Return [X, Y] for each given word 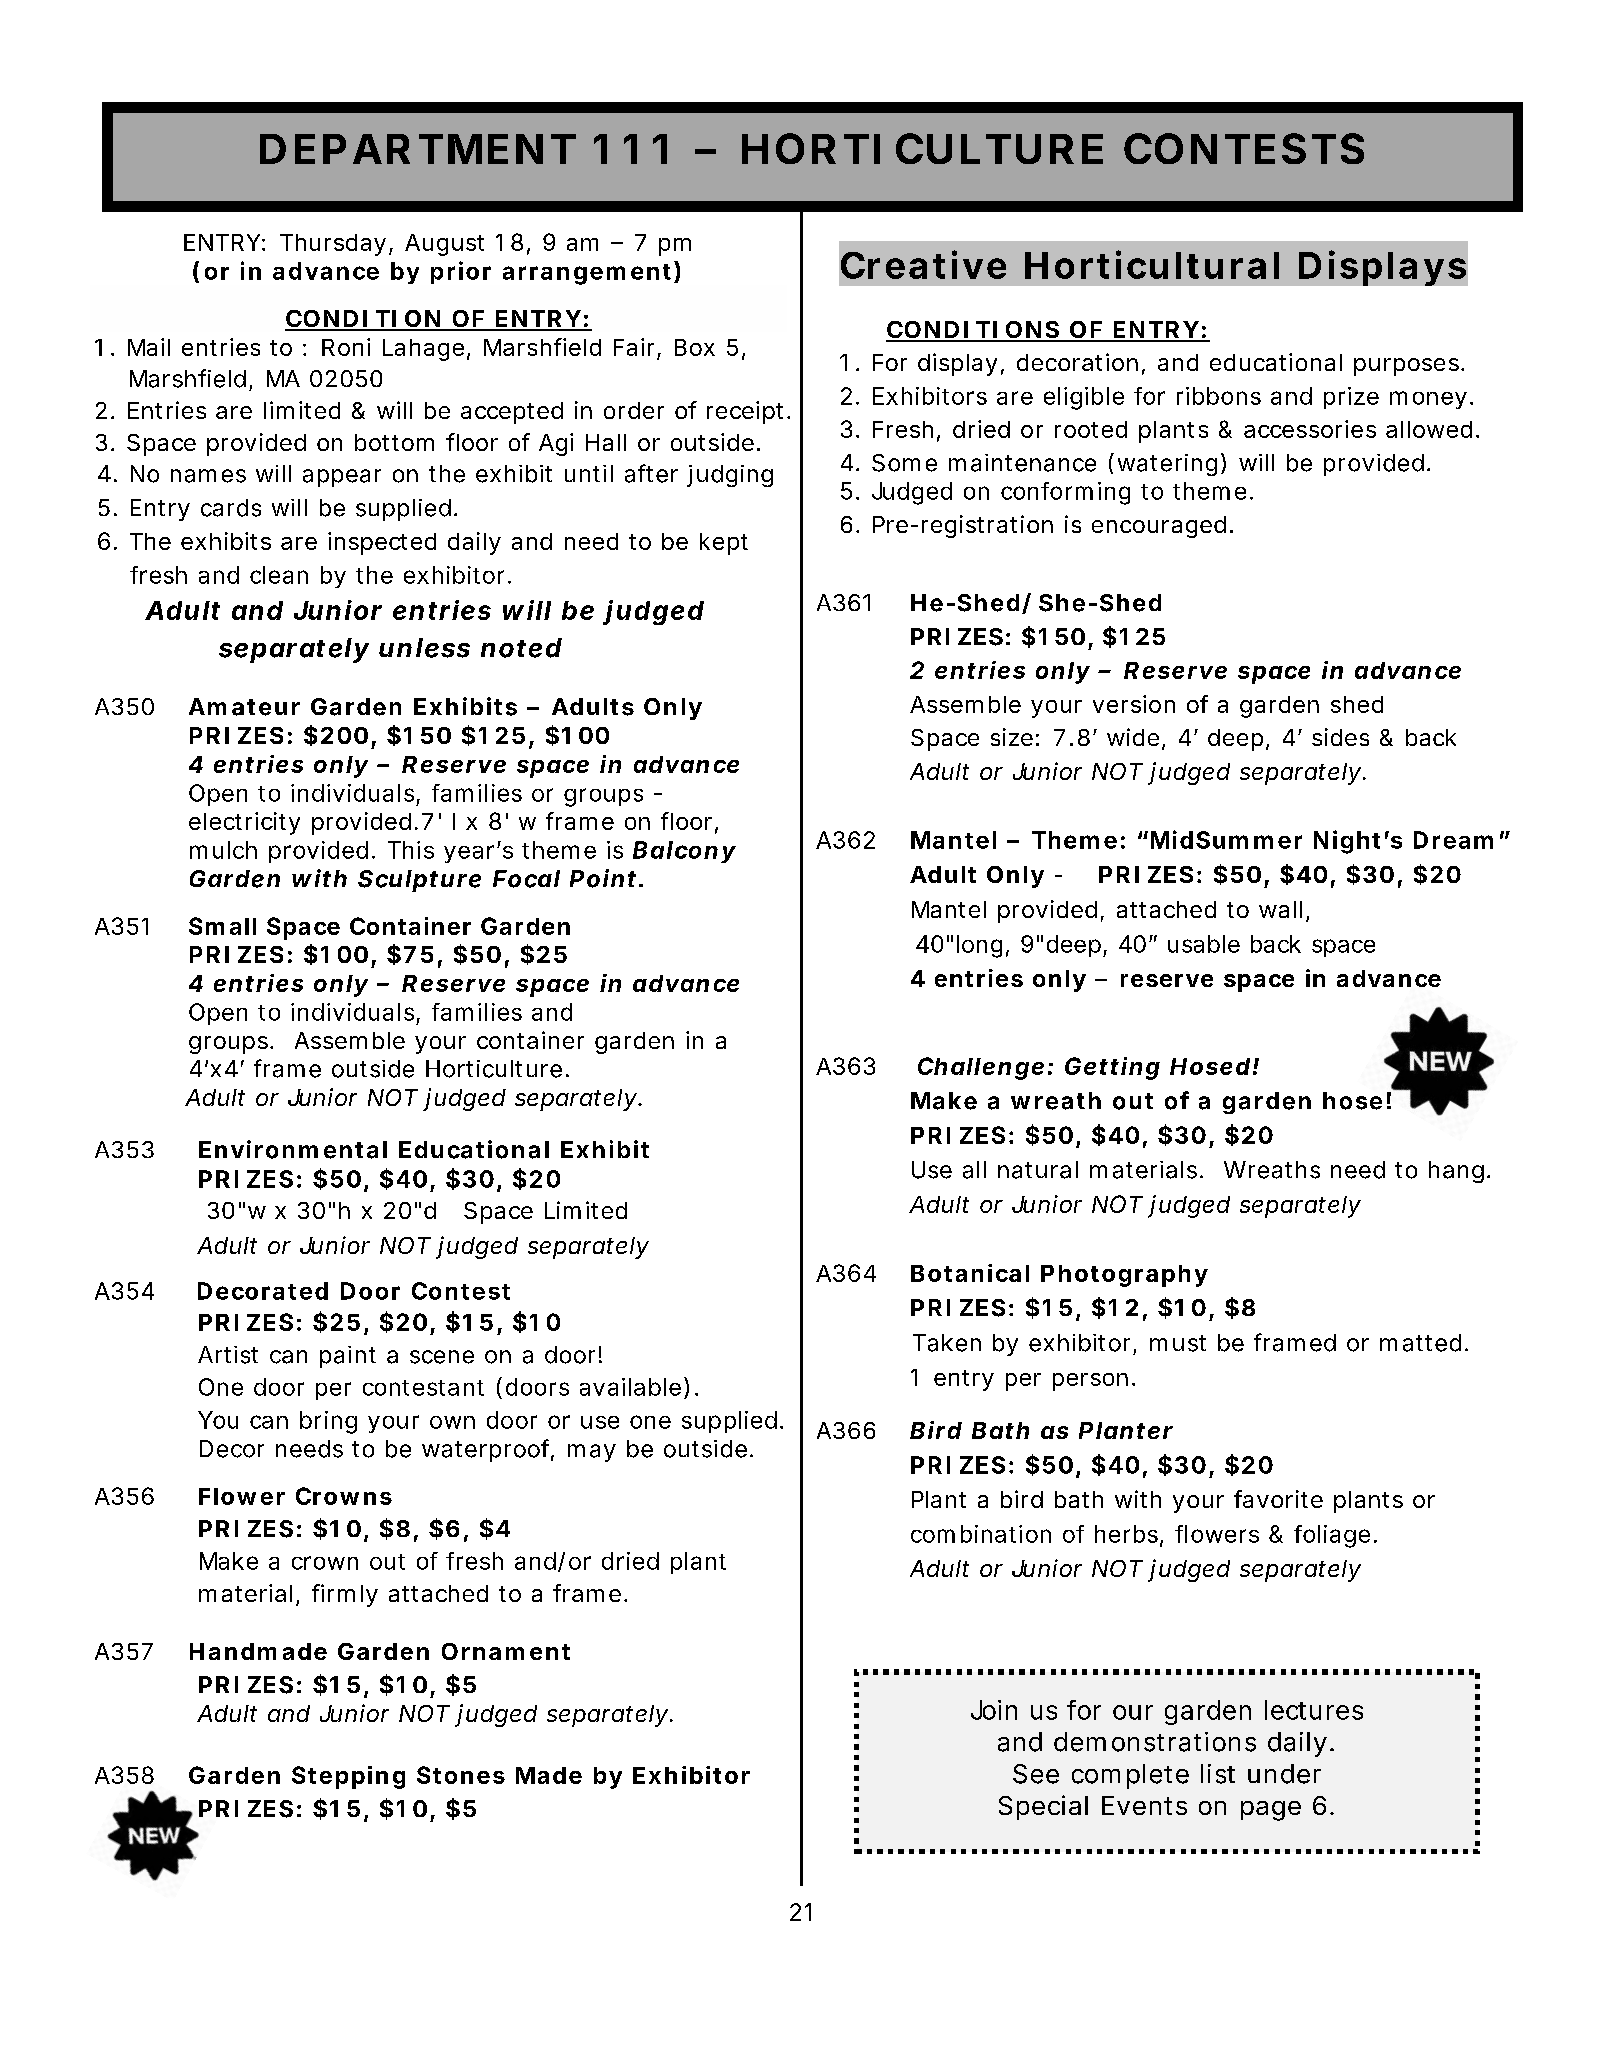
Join [994, 1710]
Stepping [348, 1777]
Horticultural [1152, 264]
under [1284, 1774]
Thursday [336, 245]
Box [695, 347]
